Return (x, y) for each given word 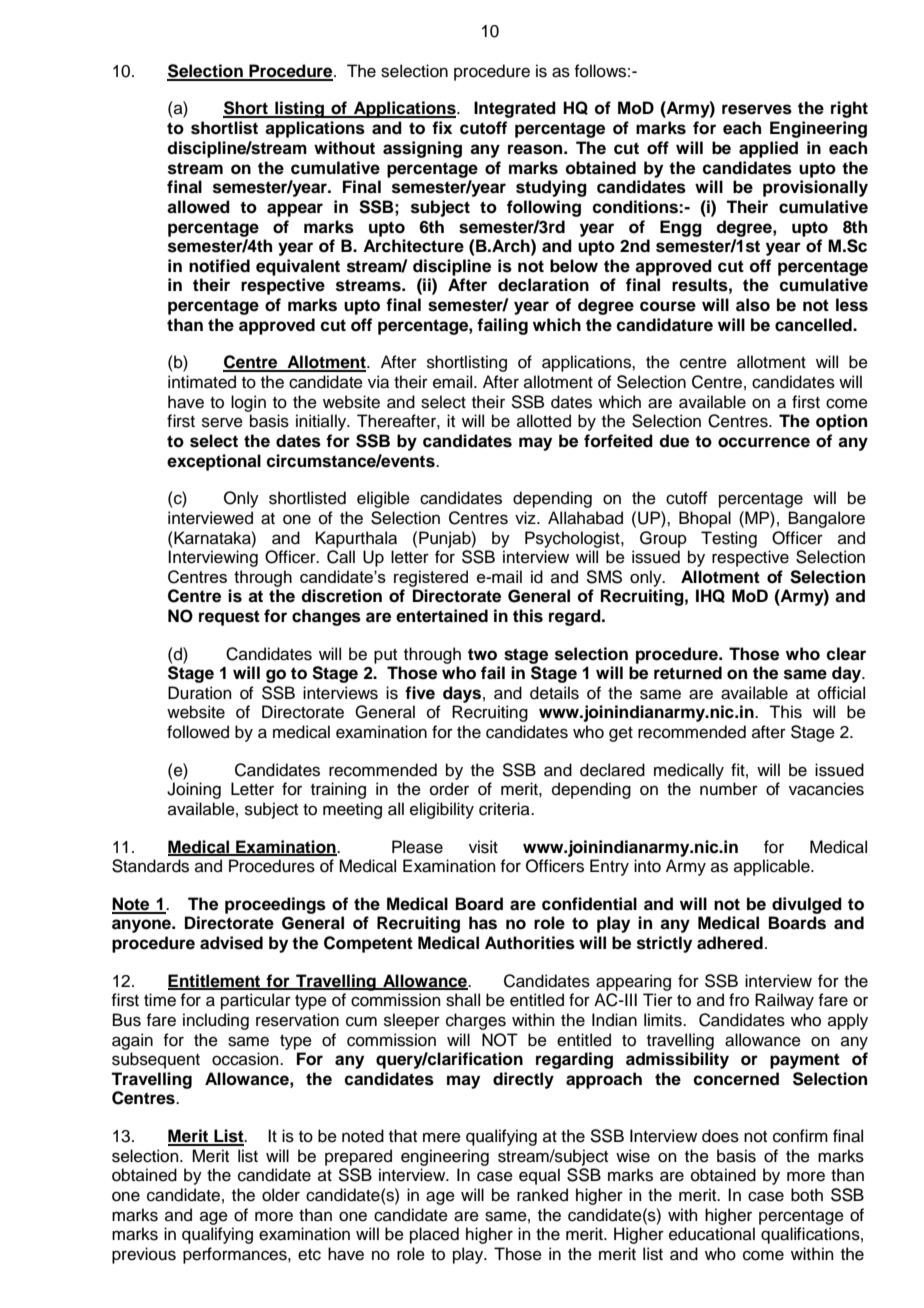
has (483, 923)
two (482, 654)
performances (236, 1255)
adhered (730, 943)
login (248, 403)
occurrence (764, 442)
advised (231, 943)
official (841, 693)
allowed (198, 207)
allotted (544, 421)
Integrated (515, 109)
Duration (200, 693)
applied (768, 149)
